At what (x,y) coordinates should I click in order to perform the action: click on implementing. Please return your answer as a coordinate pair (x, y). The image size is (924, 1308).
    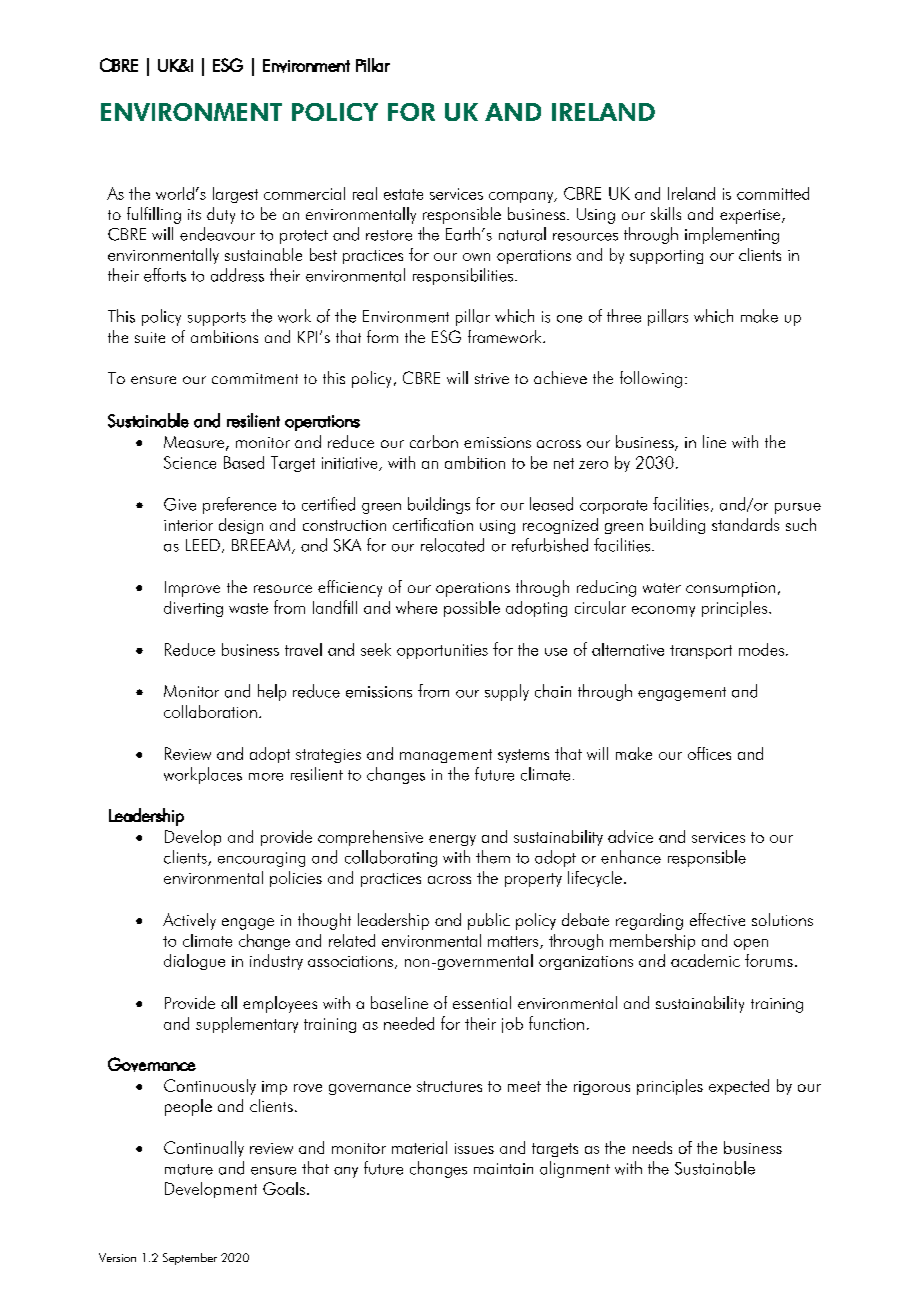
    Looking at the image, I should click on (732, 235).
